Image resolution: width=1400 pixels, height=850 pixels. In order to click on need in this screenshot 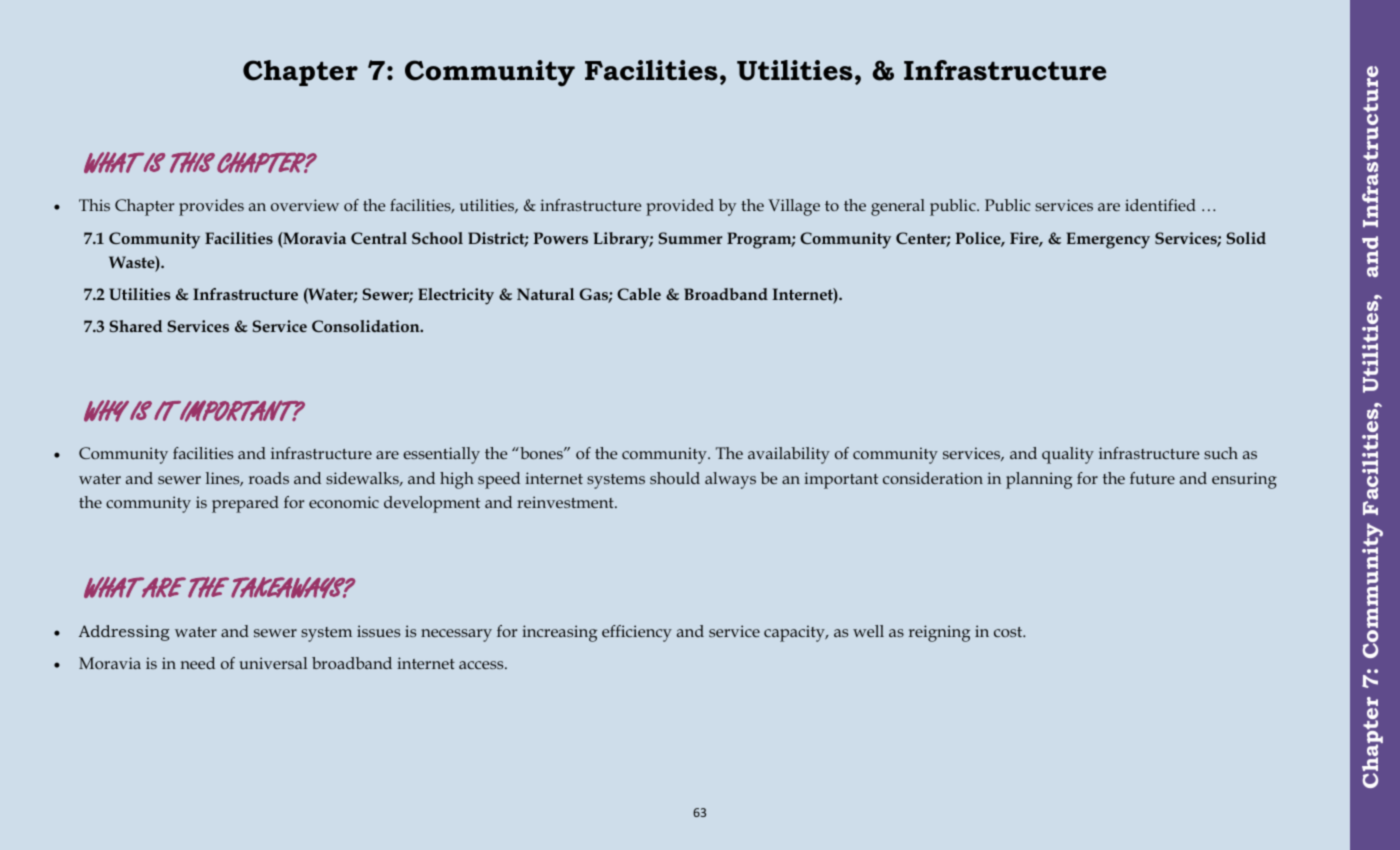, I will do `click(197, 663)`.
